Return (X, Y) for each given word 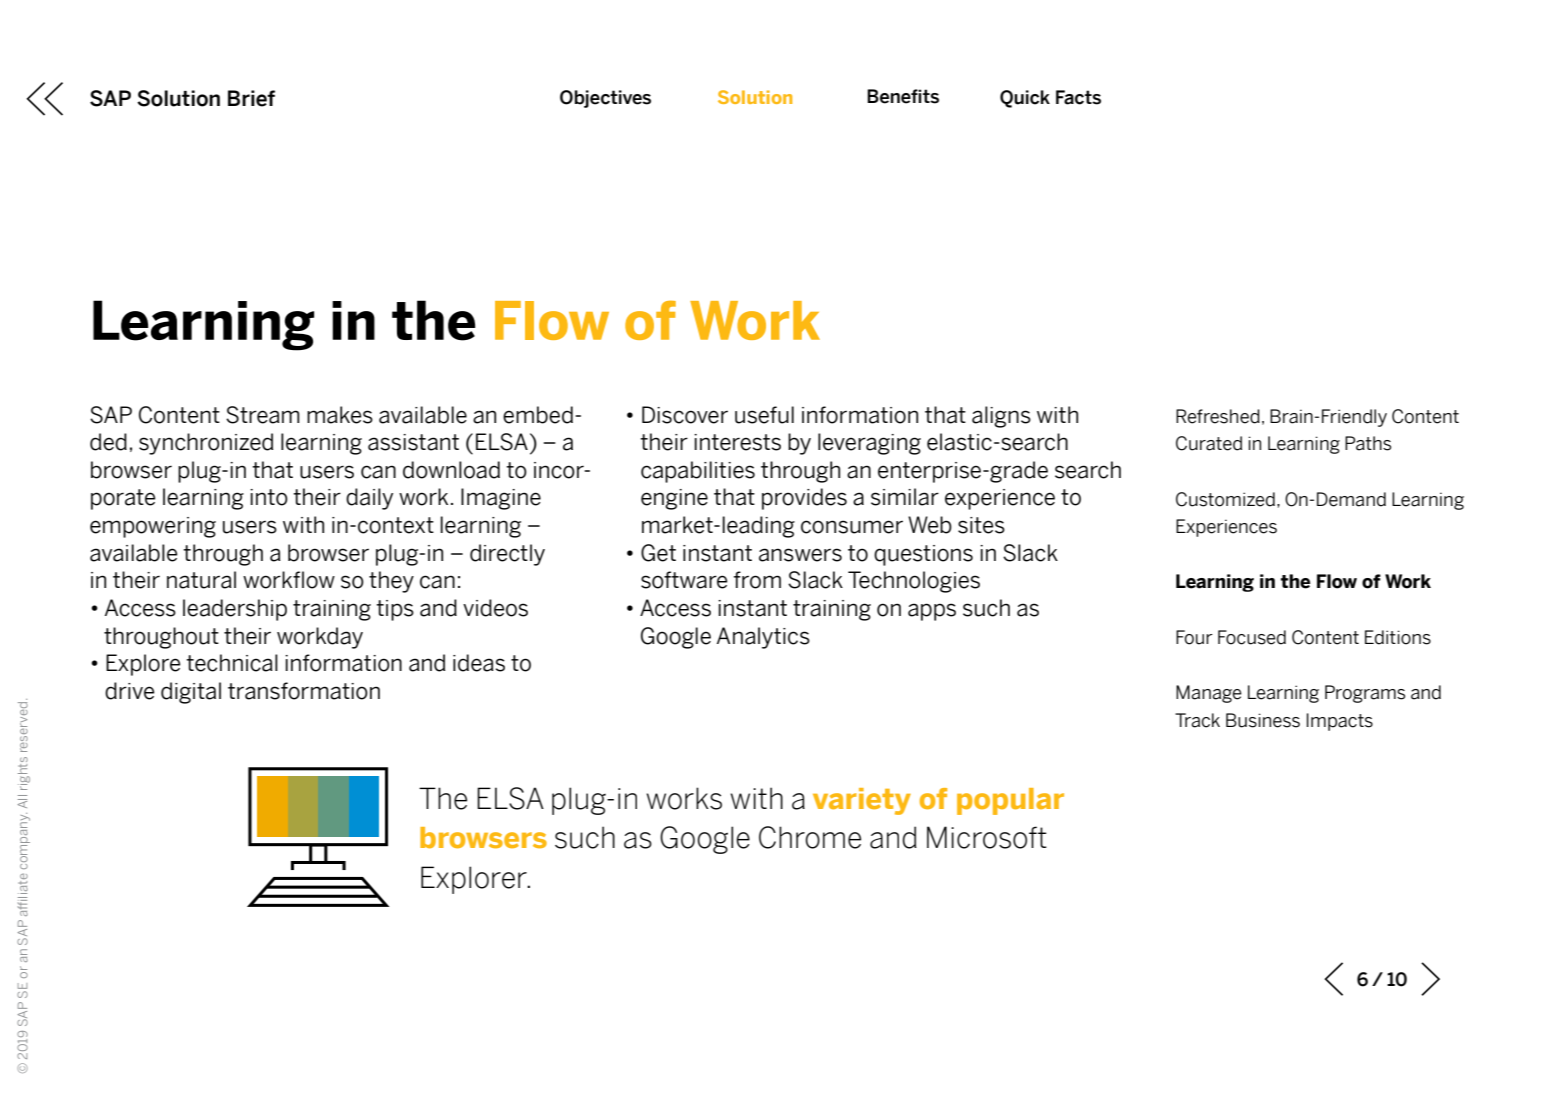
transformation (304, 691)
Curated (1209, 443)
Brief (251, 98)
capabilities (698, 472)
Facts (1078, 97)
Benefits (903, 96)
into (269, 497)
